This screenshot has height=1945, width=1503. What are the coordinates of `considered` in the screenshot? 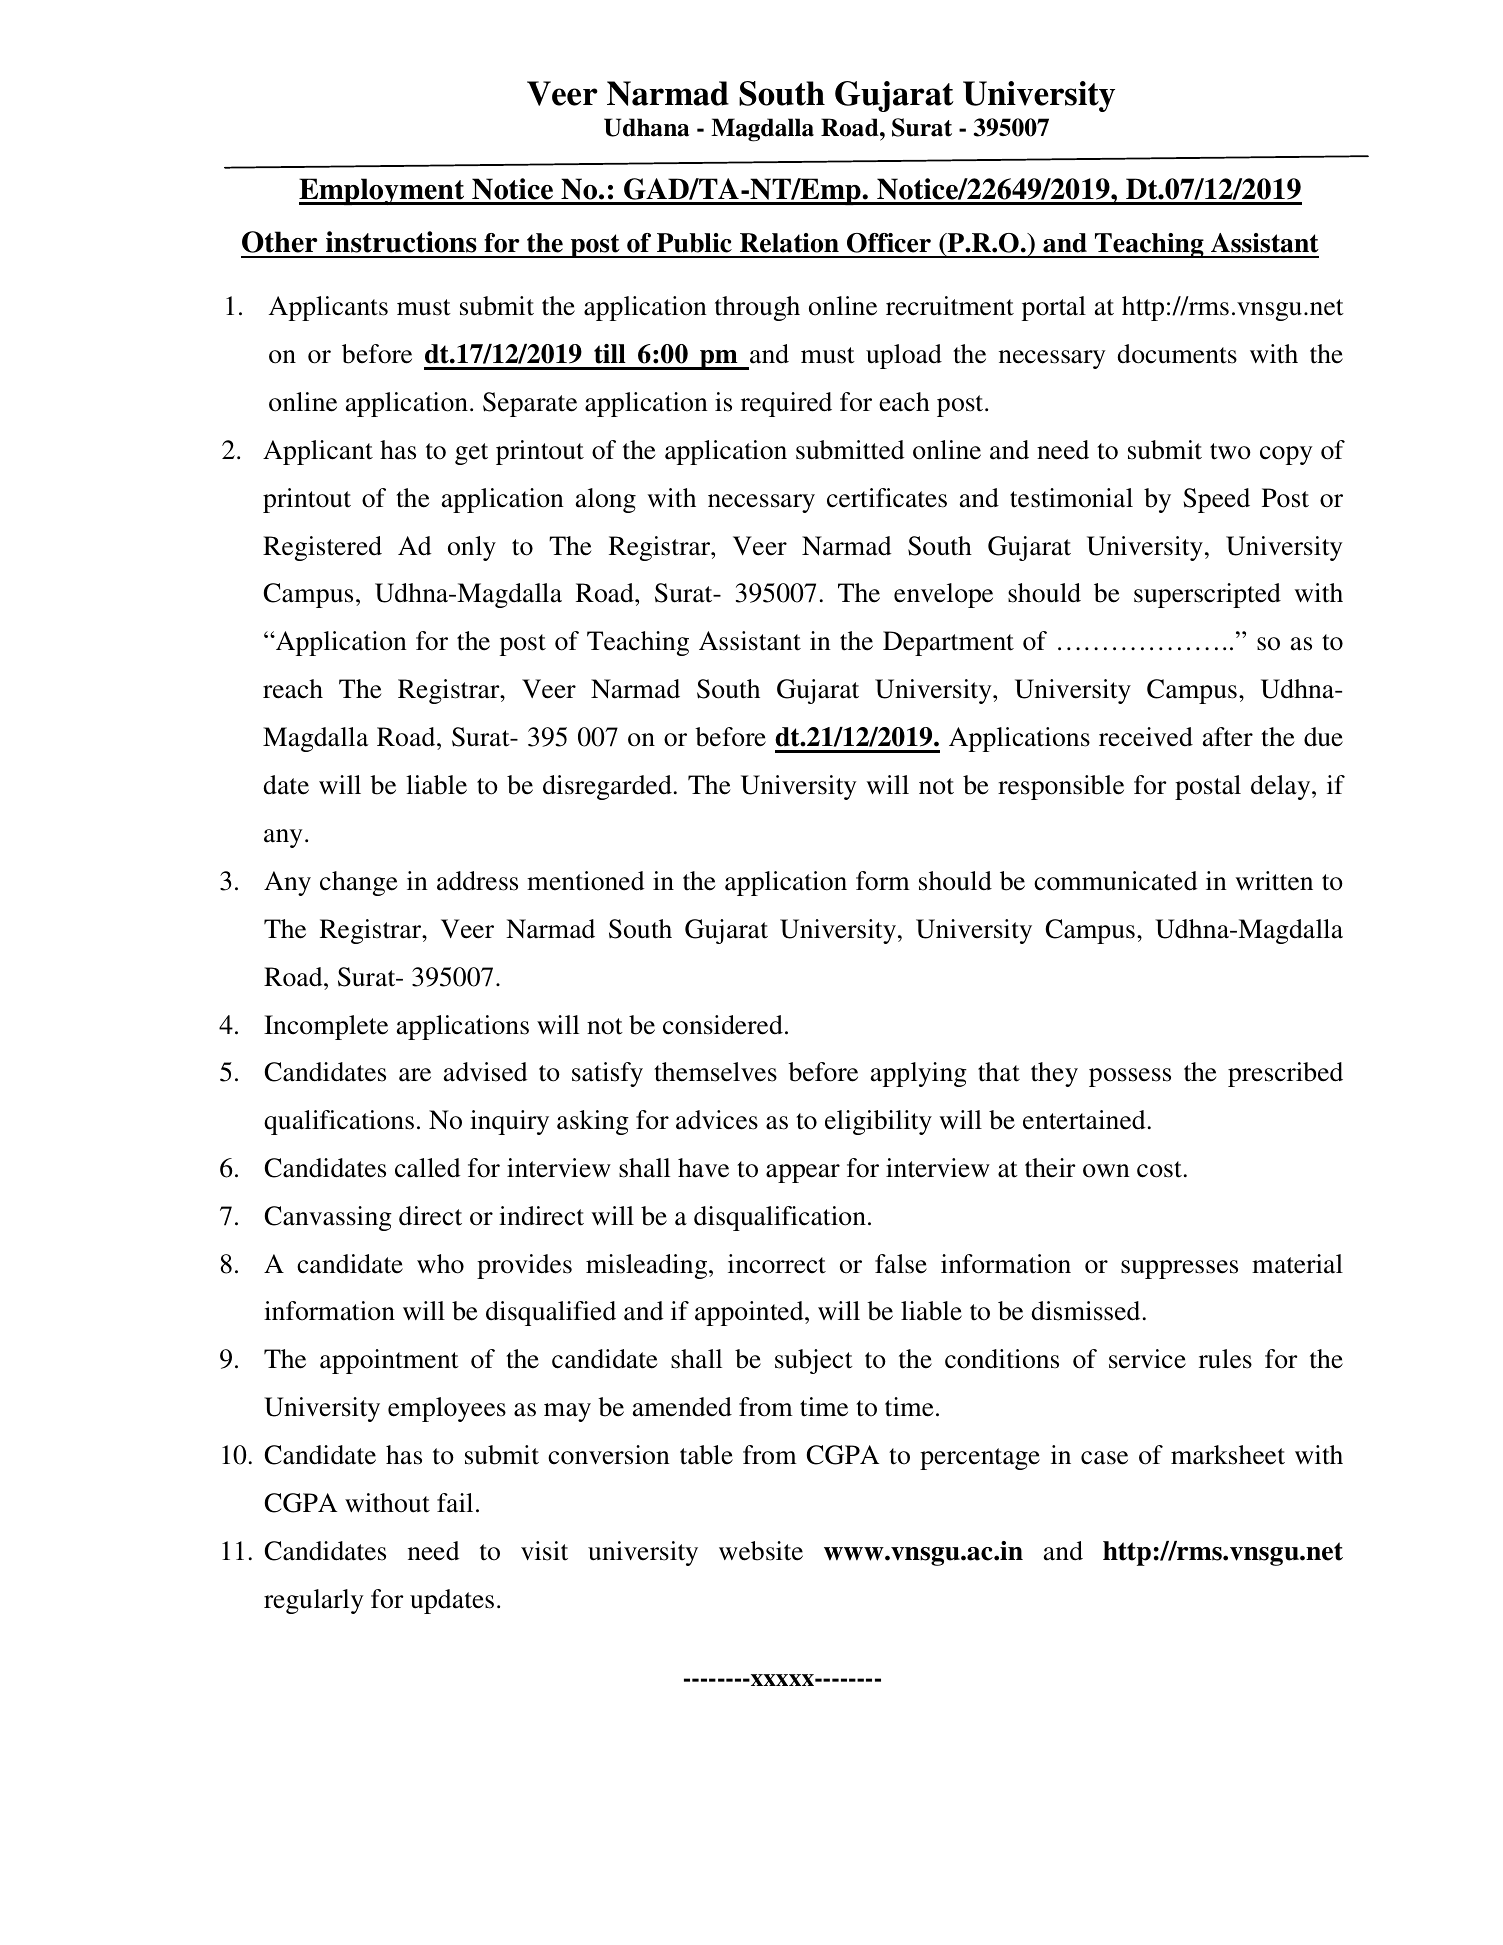 It's located at (723, 1025).
